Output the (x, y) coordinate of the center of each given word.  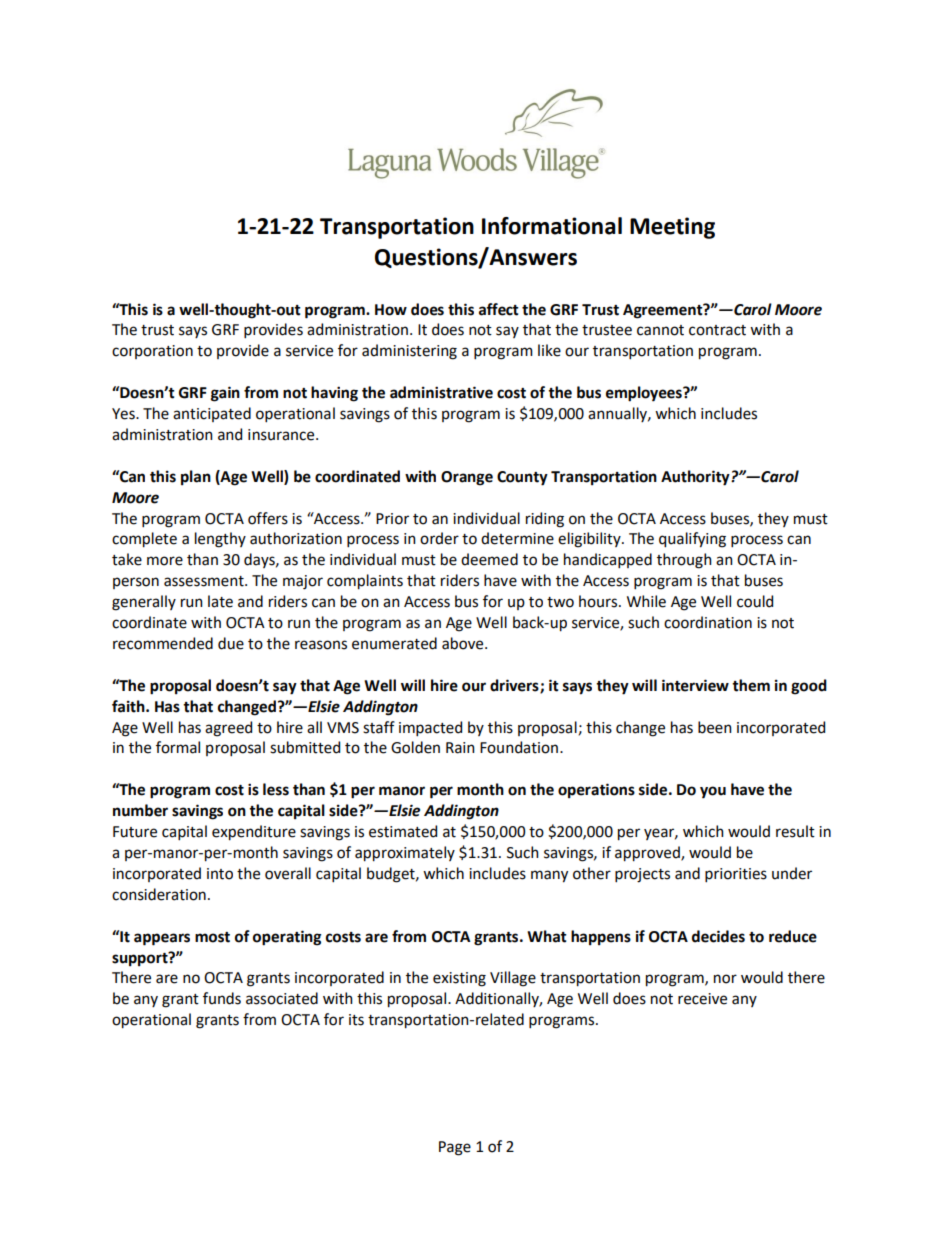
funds (222, 998)
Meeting (672, 228)
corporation (152, 352)
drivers (515, 686)
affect (499, 309)
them (751, 685)
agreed (228, 729)
